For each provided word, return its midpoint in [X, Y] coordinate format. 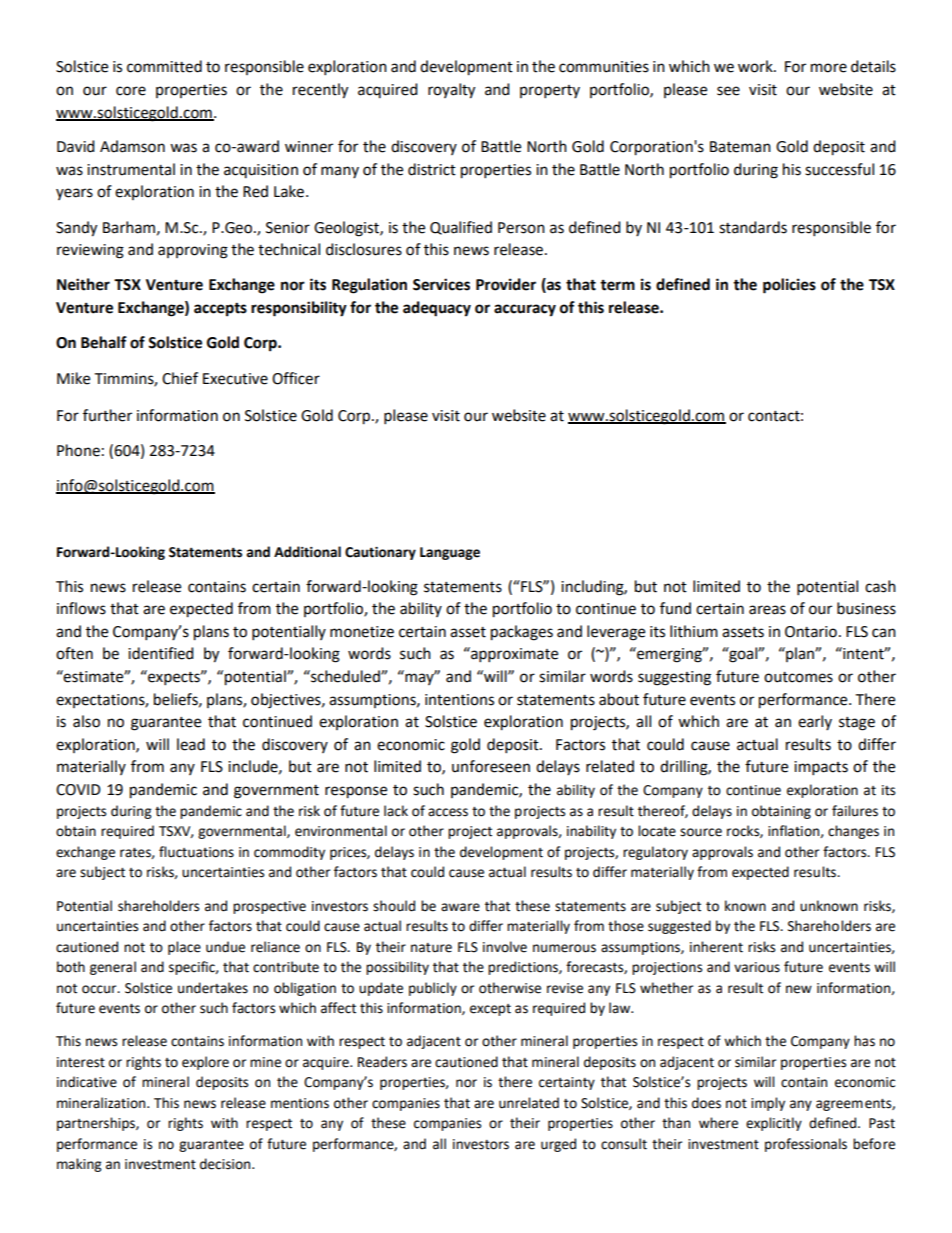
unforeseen [491, 766]
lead [191, 744]
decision [226, 1164]
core [131, 91]
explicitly [774, 1124]
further [107, 415]
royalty [451, 91]
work [756, 66]
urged [558, 1145]
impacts [821, 768]
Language [450, 553]
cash [880, 586]
